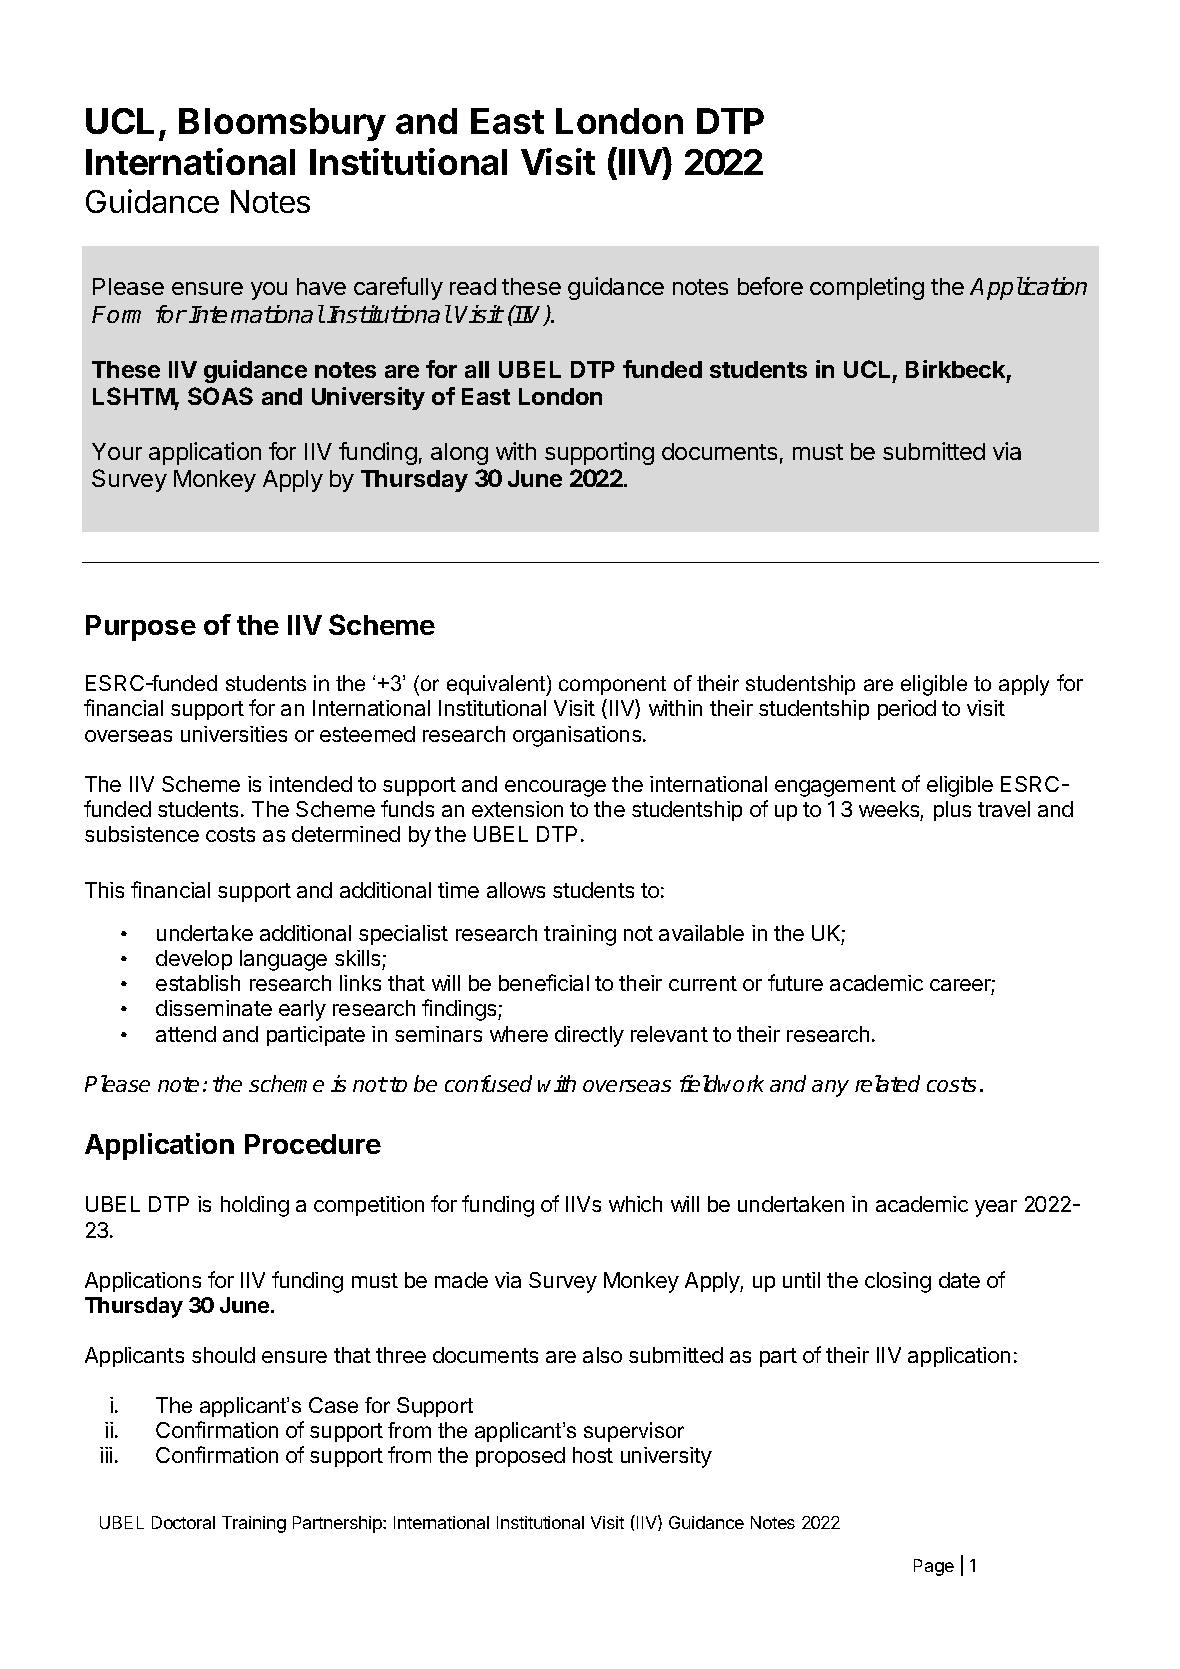 Image resolution: width=1180 pixels, height=1669 pixels. I want to click on Your, so click(117, 451).
